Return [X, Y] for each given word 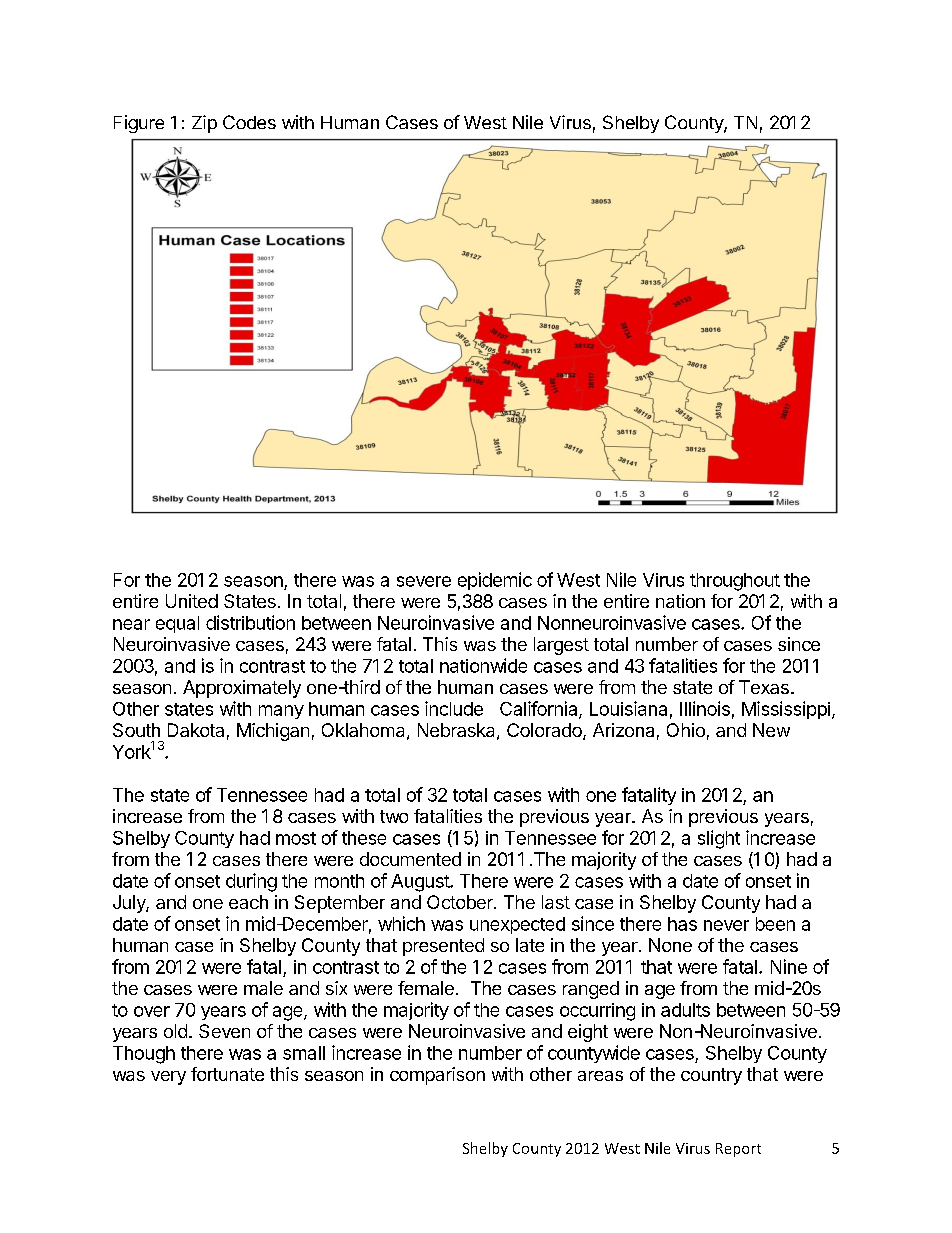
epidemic [495, 581]
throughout [735, 582]
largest [561, 646]
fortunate [227, 1074]
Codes [249, 122]
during [251, 882]
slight [719, 839]
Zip [204, 124]
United [192, 601]
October [461, 902]
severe [424, 581]
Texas [764, 687]
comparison [437, 1076]
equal [177, 624]
